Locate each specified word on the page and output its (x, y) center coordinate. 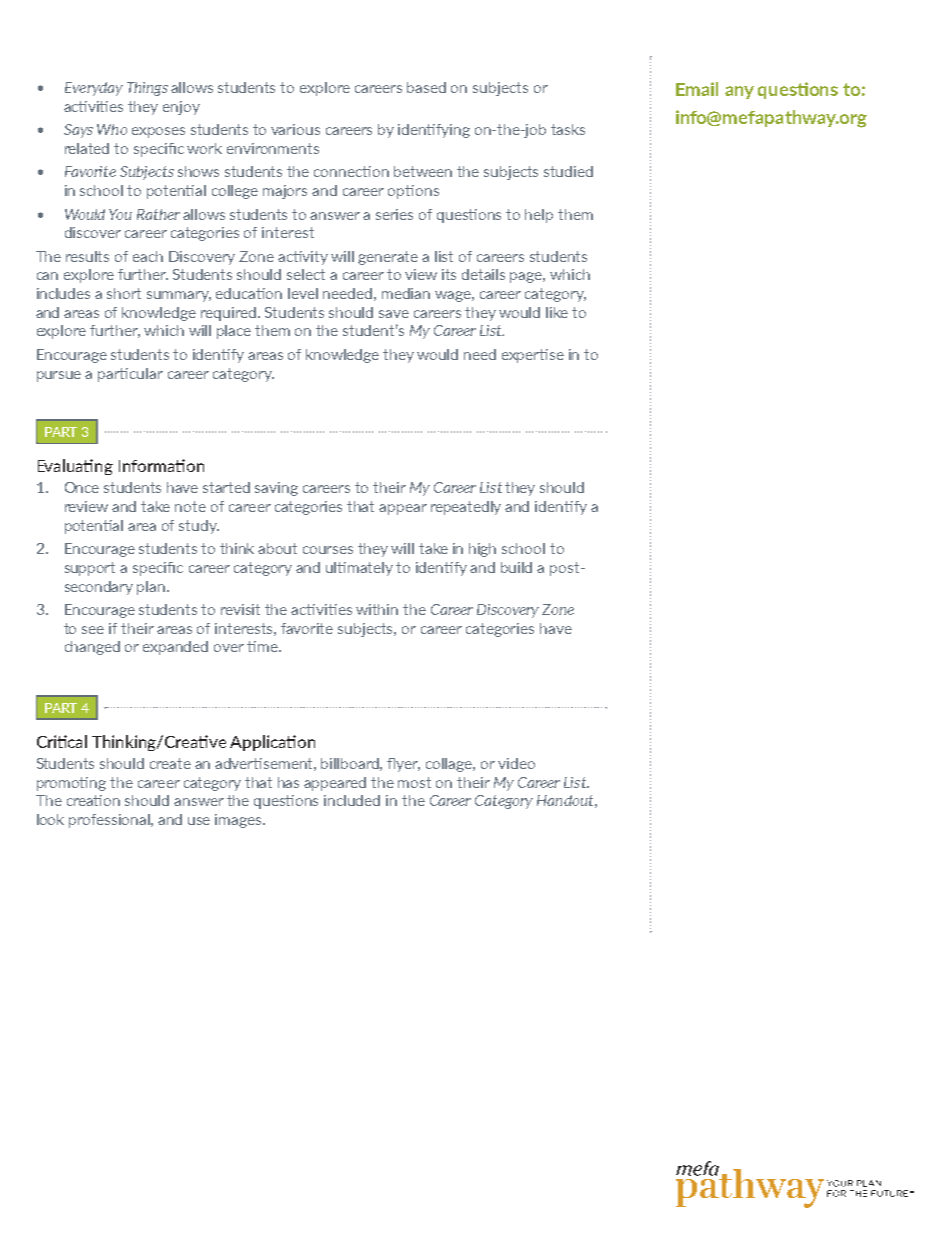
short (124, 293)
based (426, 87)
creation (93, 800)
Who (112, 129)
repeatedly (466, 508)
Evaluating (75, 467)
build (516, 567)
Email (697, 89)
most (414, 782)
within (377, 609)
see (93, 630)
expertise (533, 356)
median (406, 293)
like (557, 312)
